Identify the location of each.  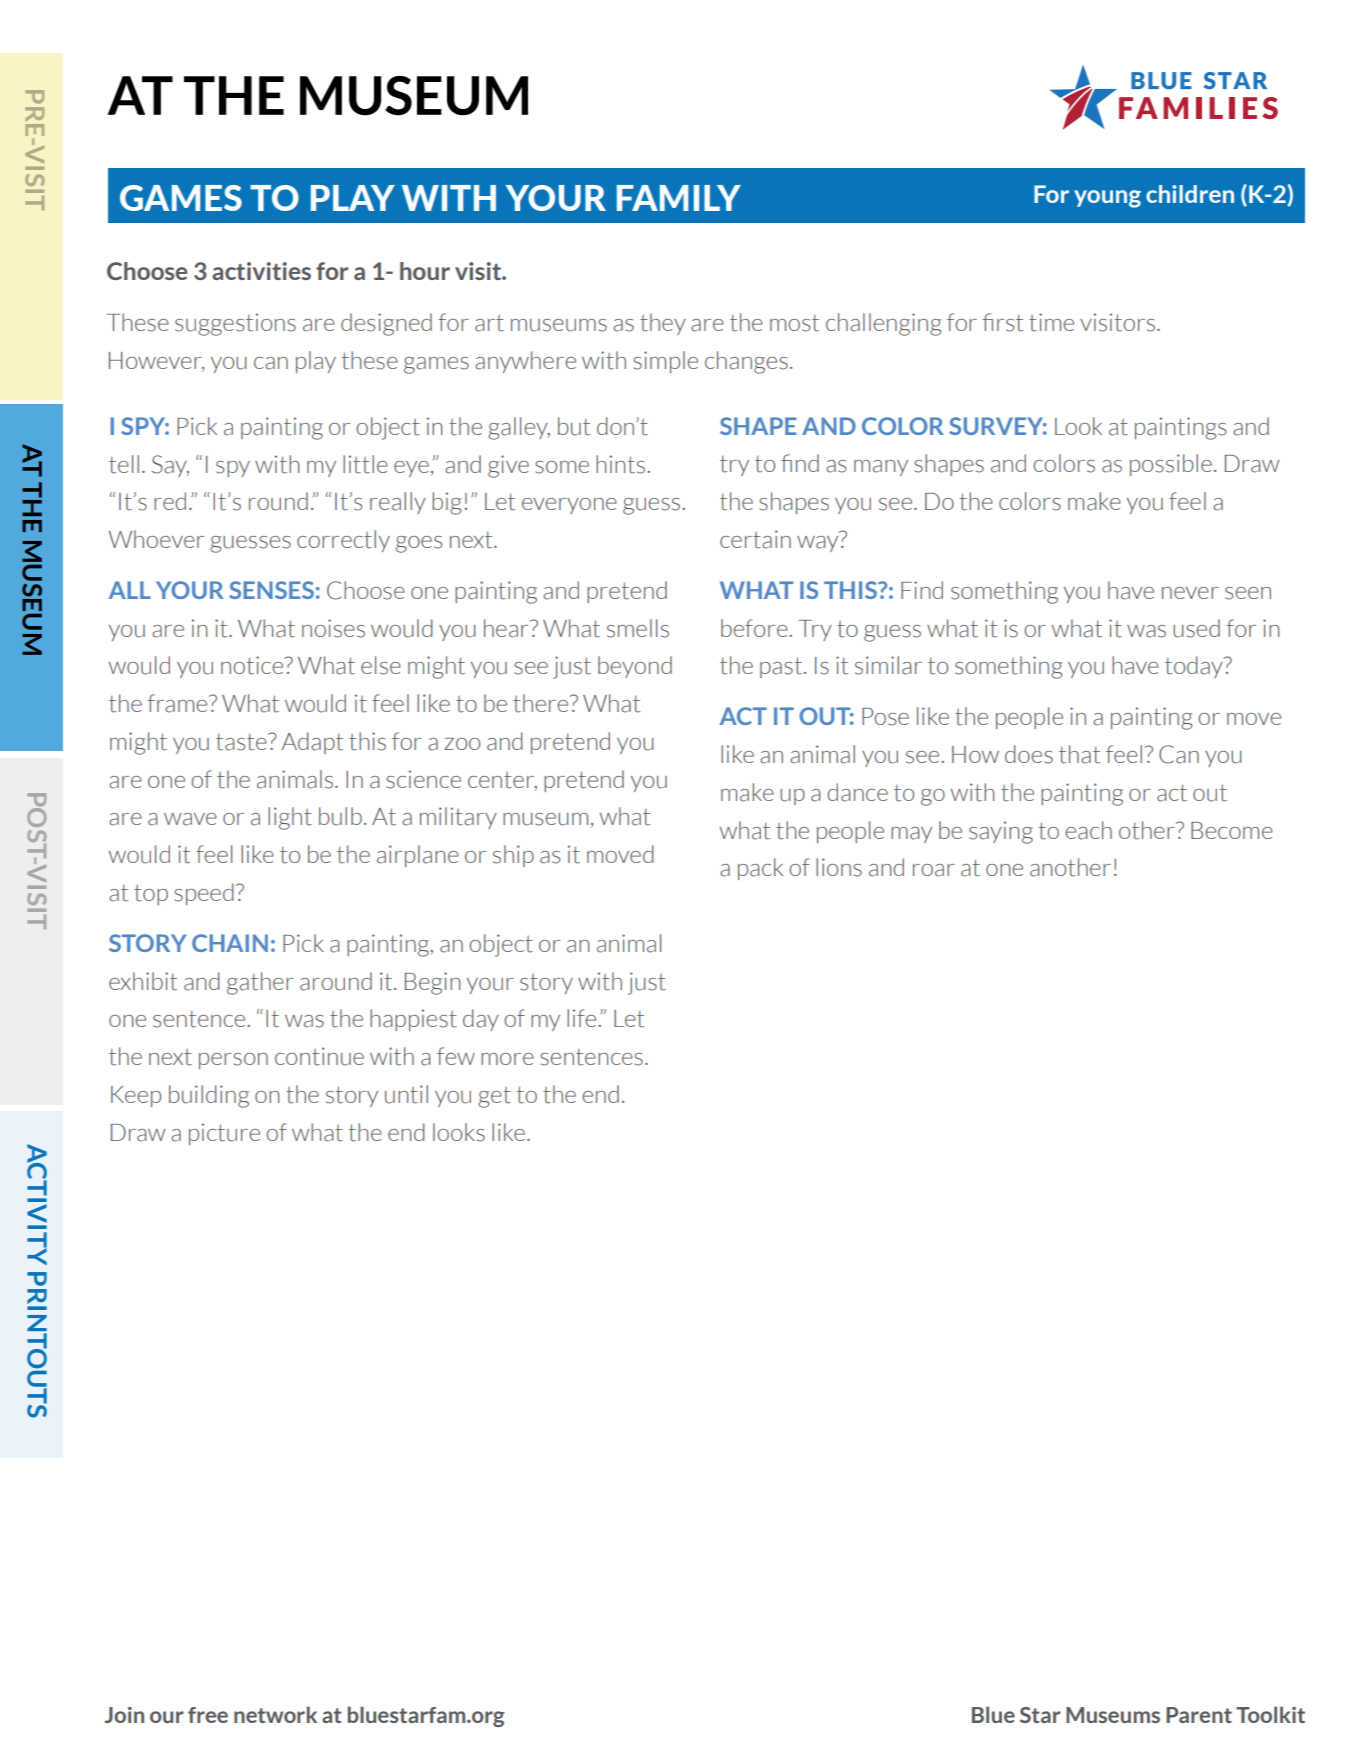
(1088, 830).
